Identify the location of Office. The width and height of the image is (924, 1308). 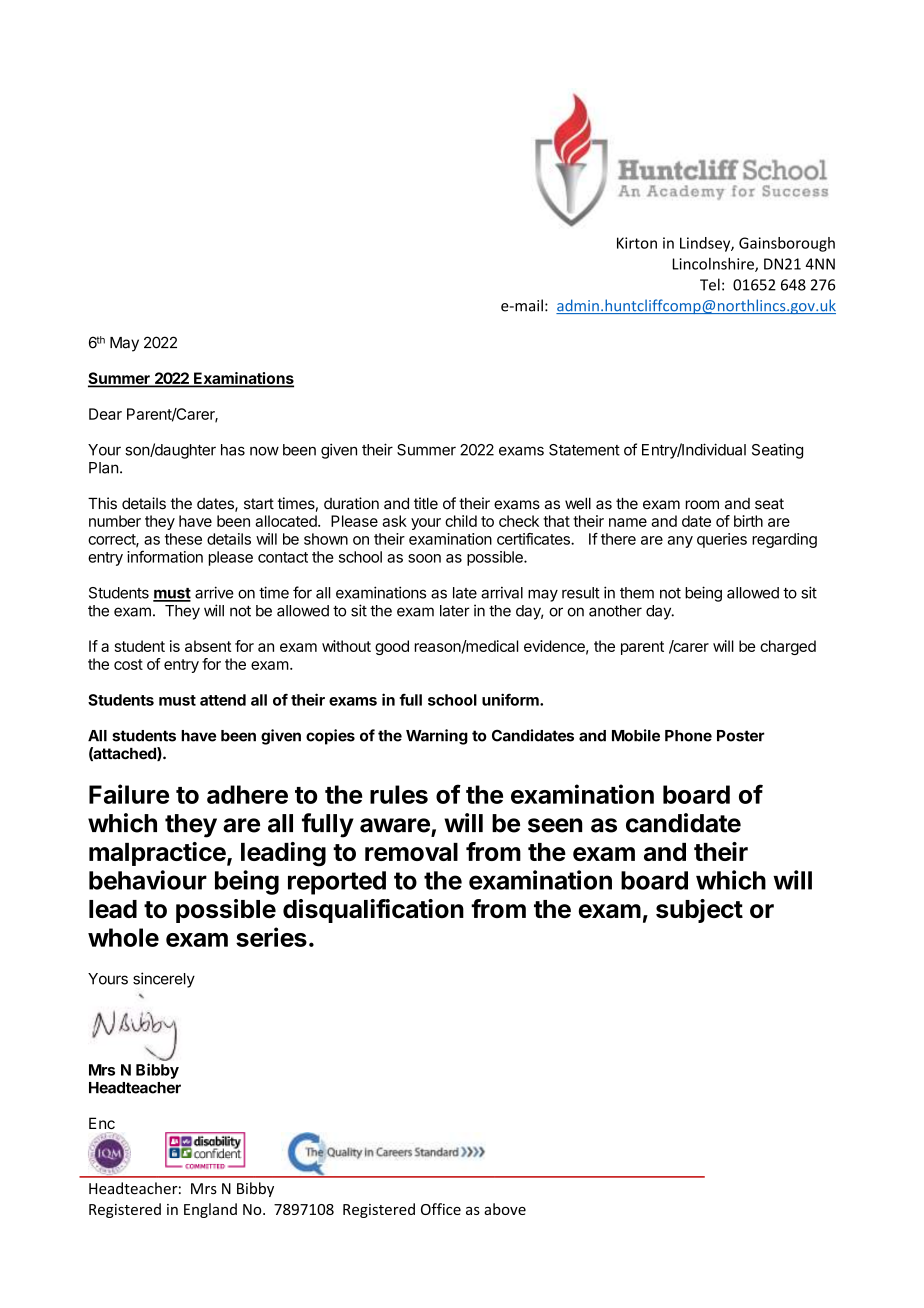
(441, 1209).
